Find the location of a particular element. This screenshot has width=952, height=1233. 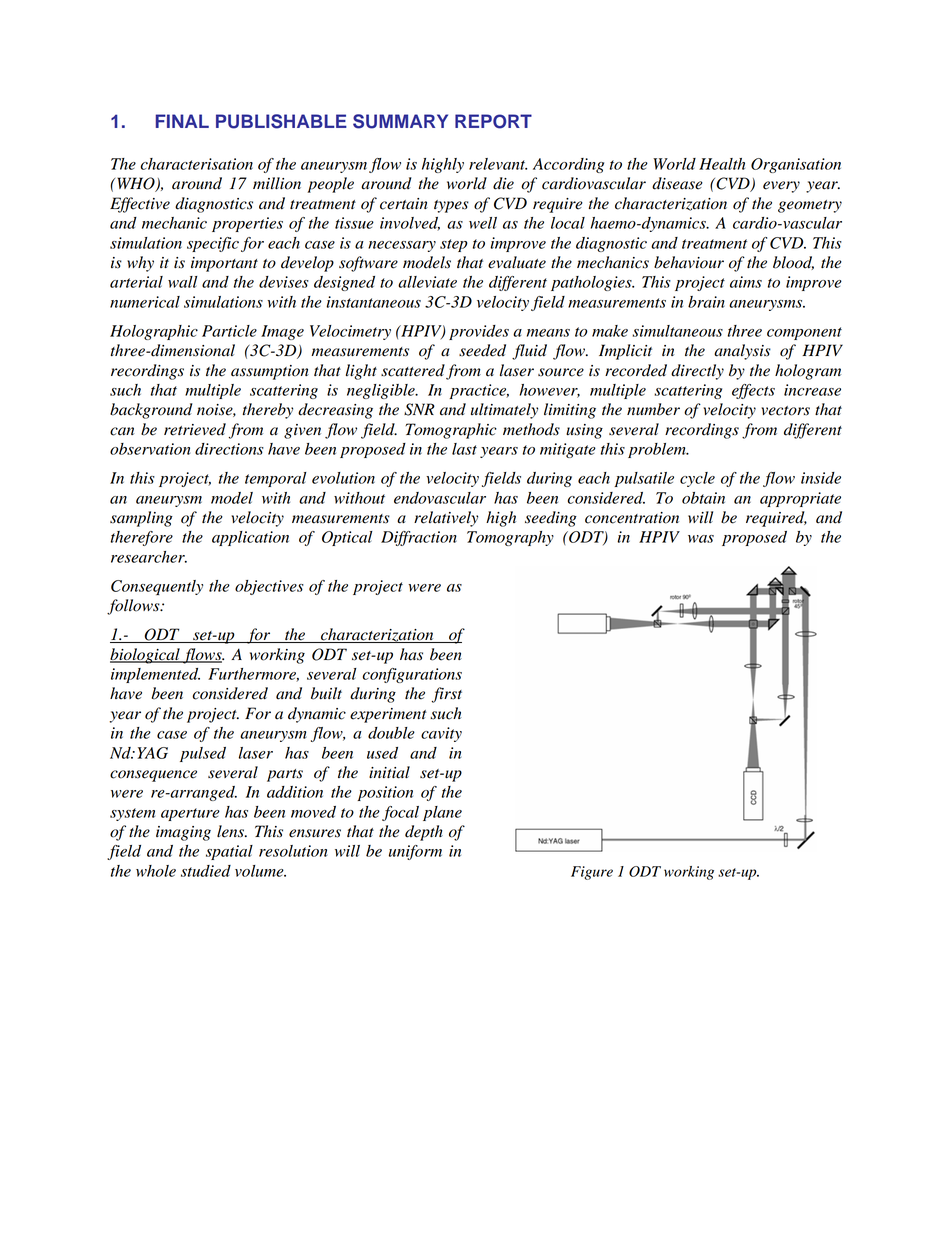

aims is located at coordinates (746, 282).
